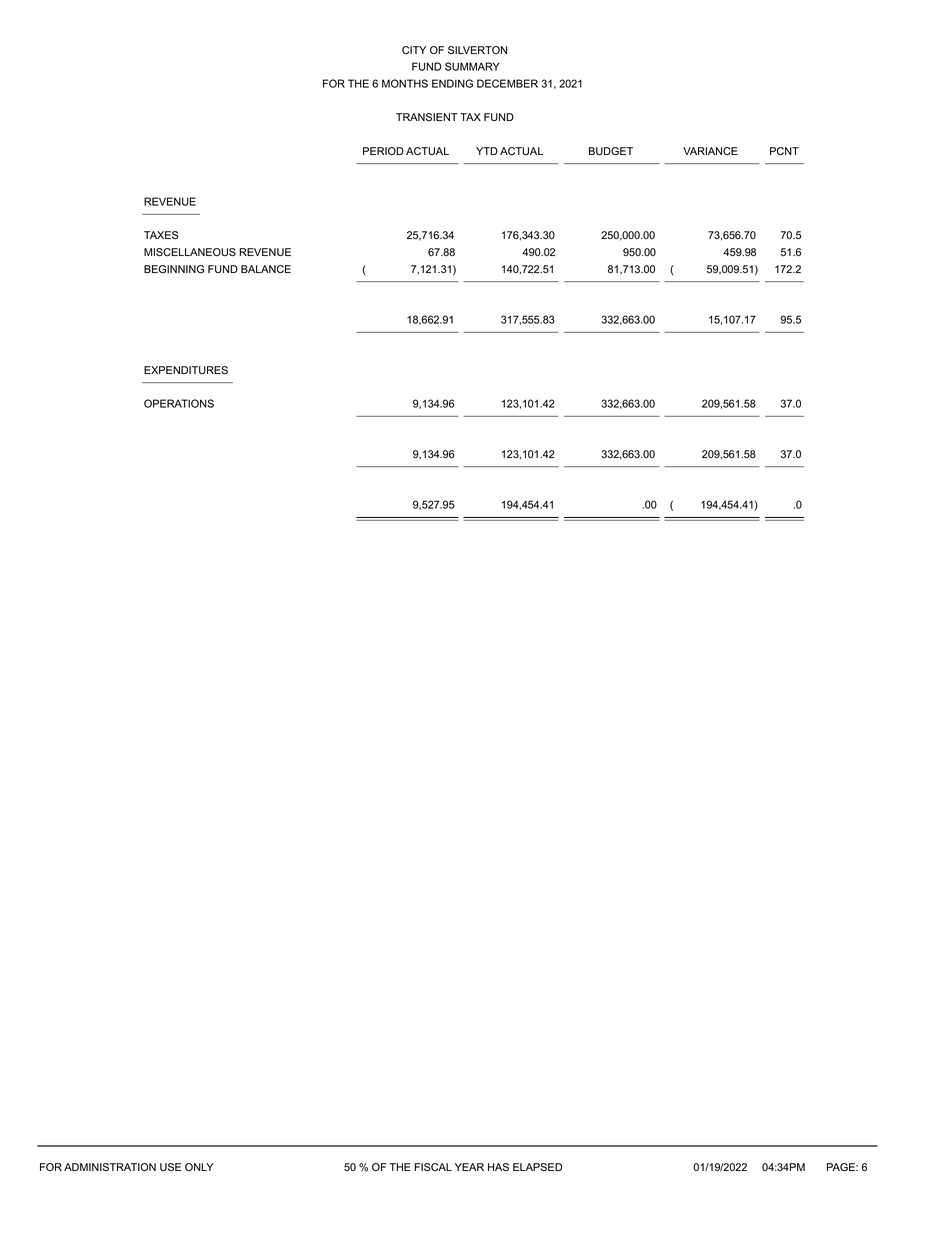 This document has height=1235, width=952. Describe the element at coordinates (433, 1167) in the document. I see `FISCAL` at that location.
